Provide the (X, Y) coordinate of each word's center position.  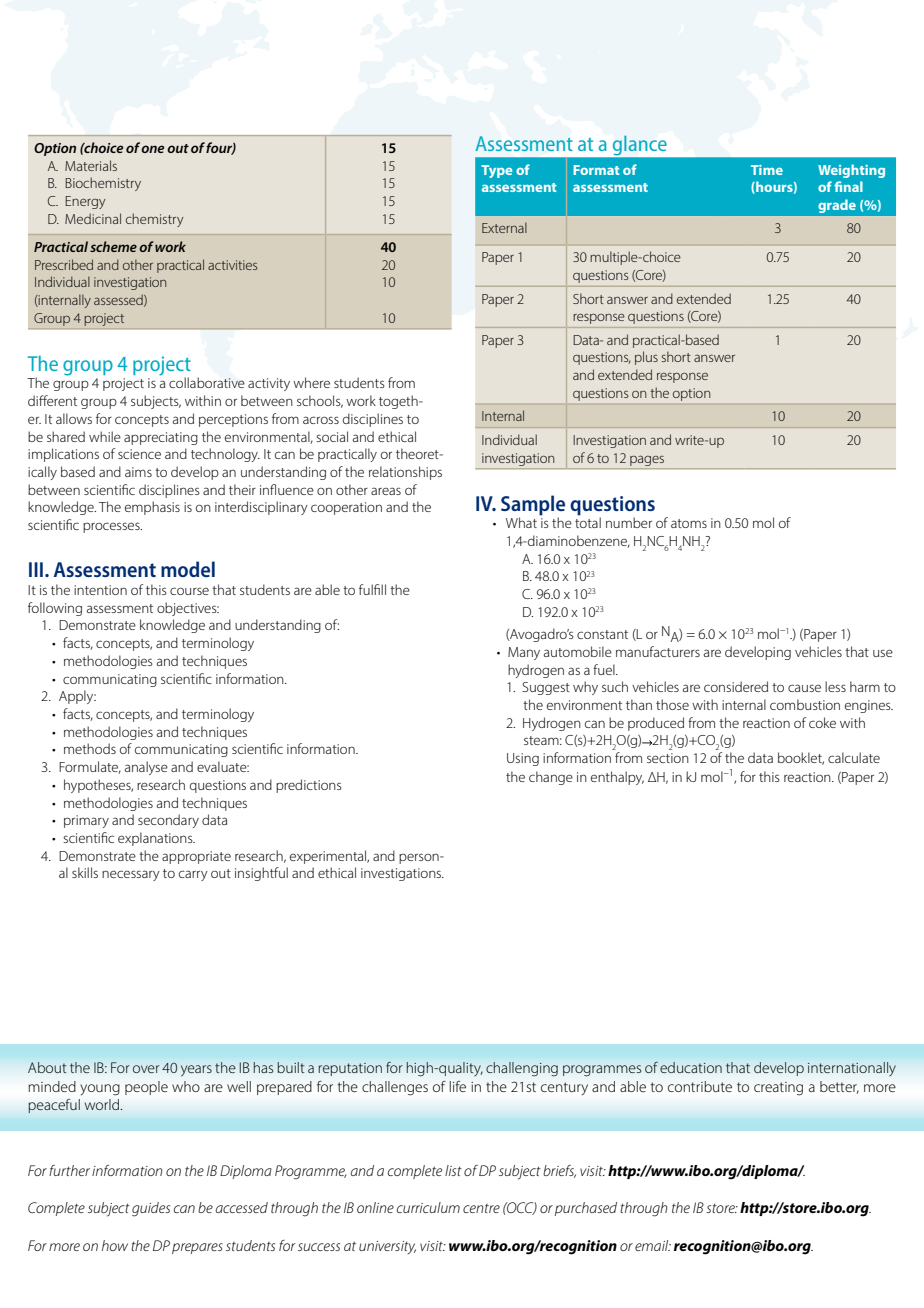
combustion (805, 704)
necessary (131, 875)
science (139, 454)
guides (151, 1209)
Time (767, 170)
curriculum (428, 1207)
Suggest (546, 688)
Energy (85, 202)
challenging (522, 1069)
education (691, 1067)
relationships (405, 473)
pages (647, 461)
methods (90, 748)
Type (496, 171)
